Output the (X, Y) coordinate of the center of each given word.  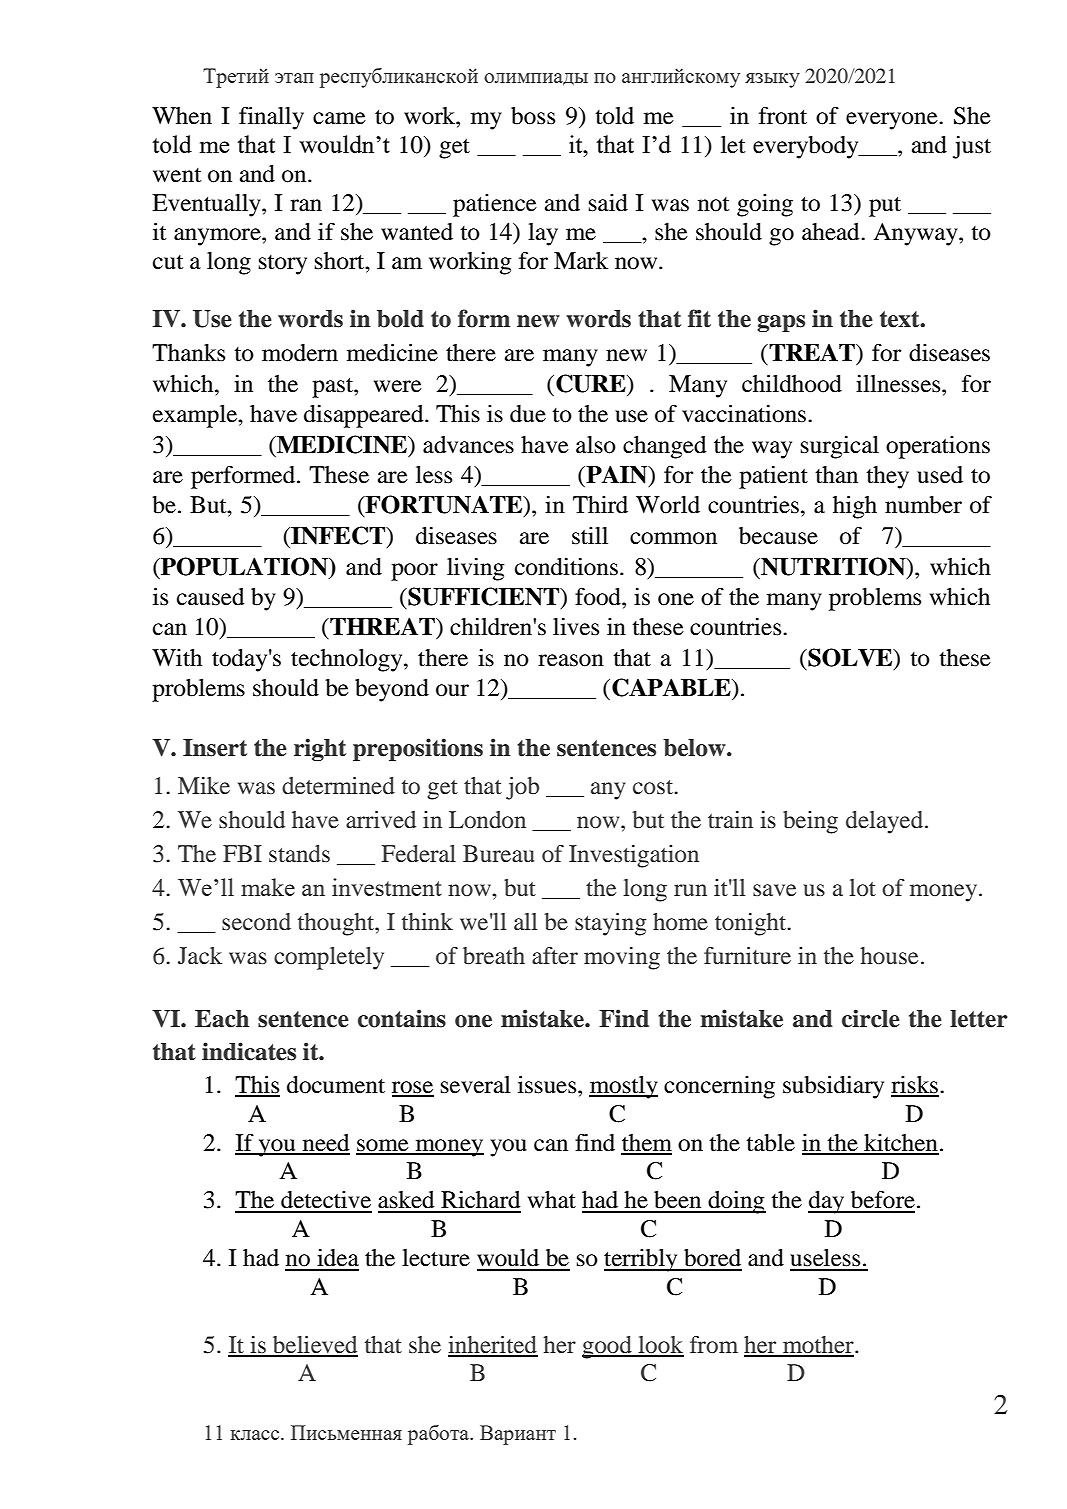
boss (533, 116)
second (256, 922)
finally (271, 118)
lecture (436, 1258)
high (855, 507)
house (889, 955)
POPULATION (244, 566)
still (590, 536)
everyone (893, 121)
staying (610, 924)
